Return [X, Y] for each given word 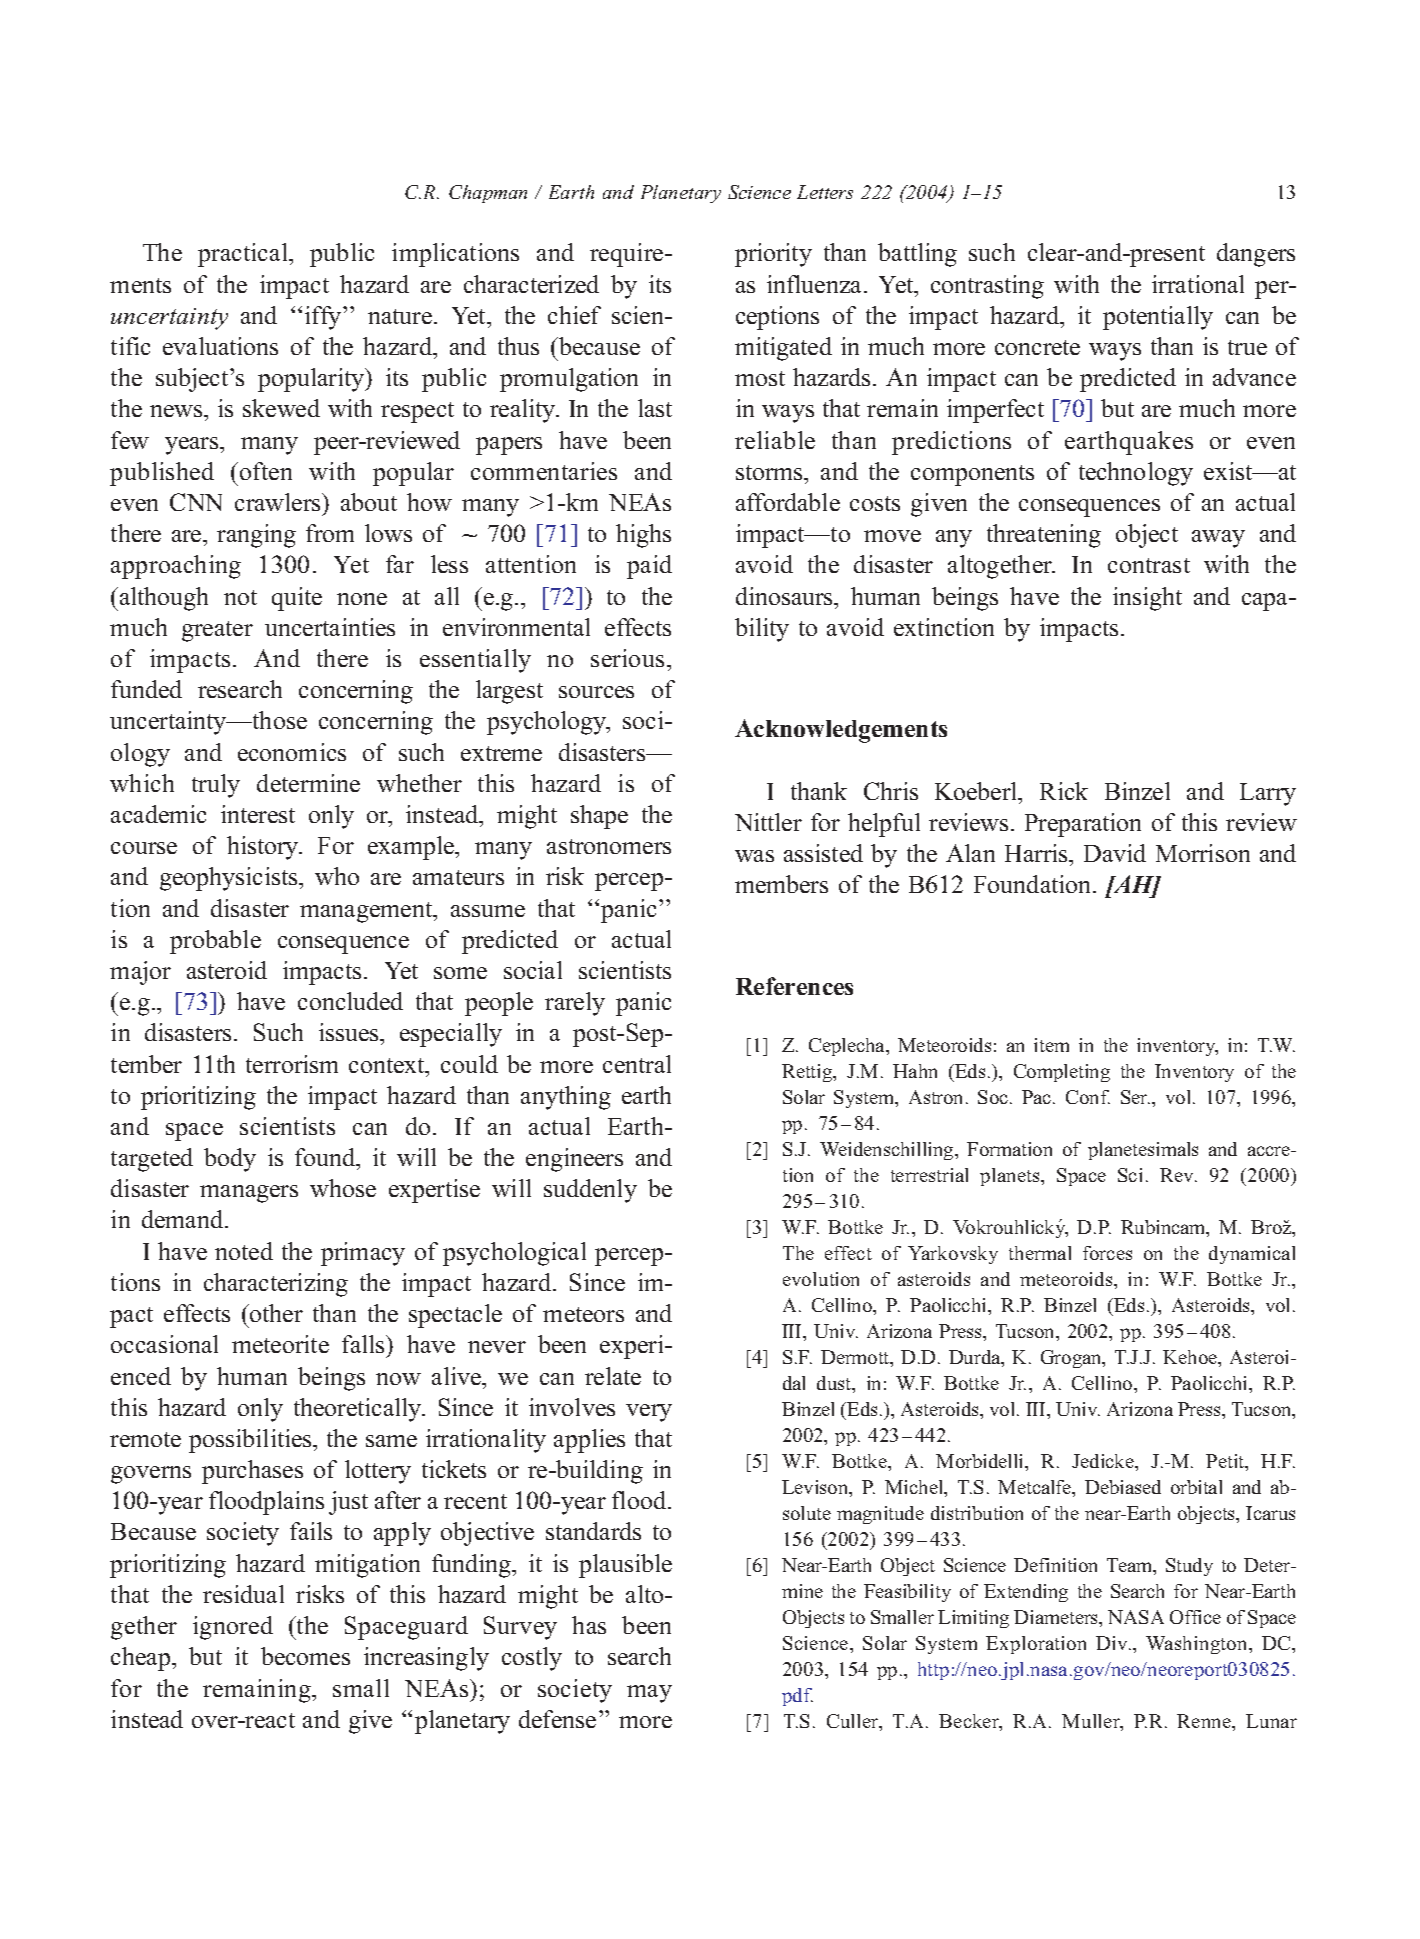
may [649, 1694]
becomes [305, 1656]
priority [773, 255]
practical [244, 255]
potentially [1158, 318]
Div [1113, 1643]
